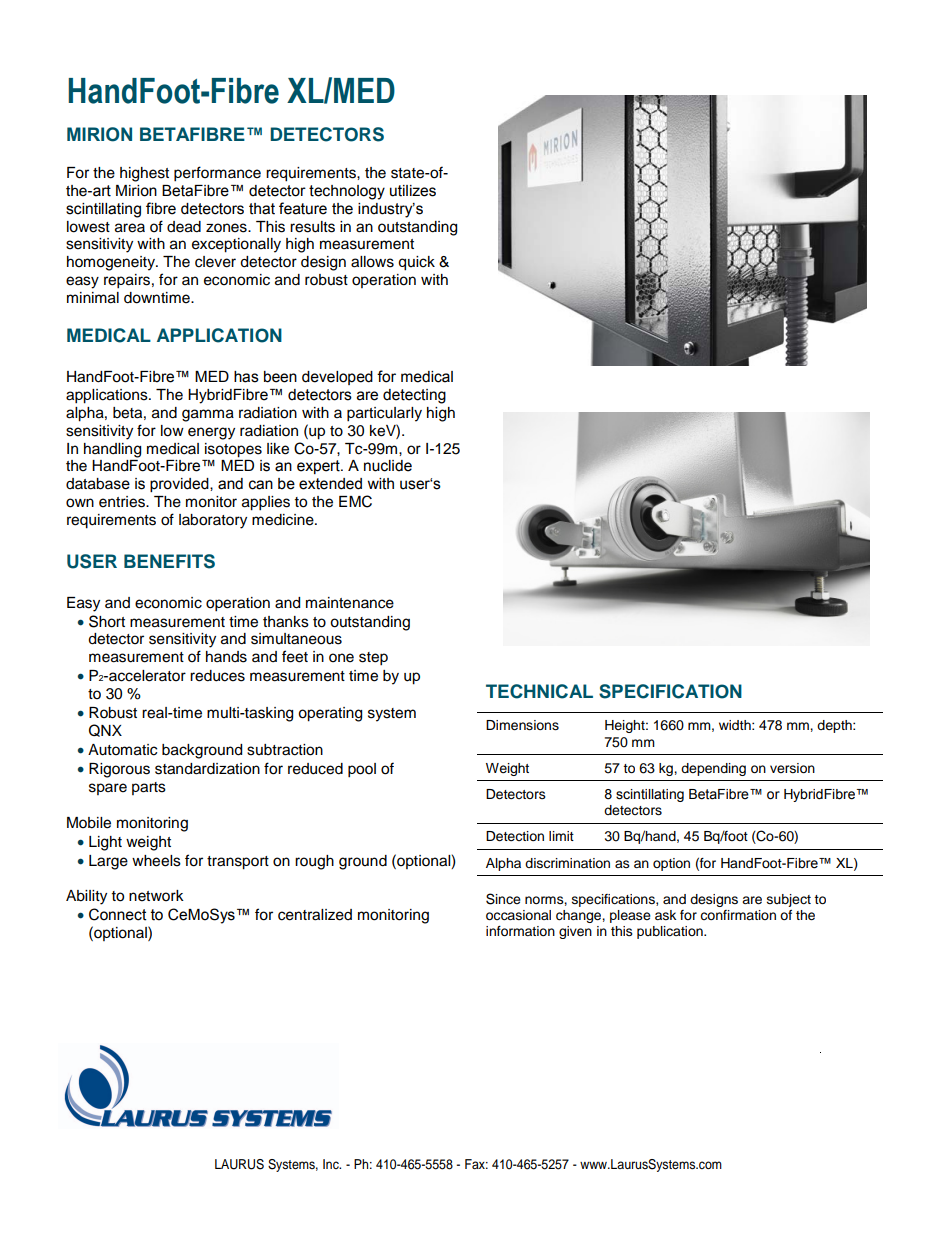 The image size is (952, 1233). I want to click on TECHNICAL, so click(539, 691).
